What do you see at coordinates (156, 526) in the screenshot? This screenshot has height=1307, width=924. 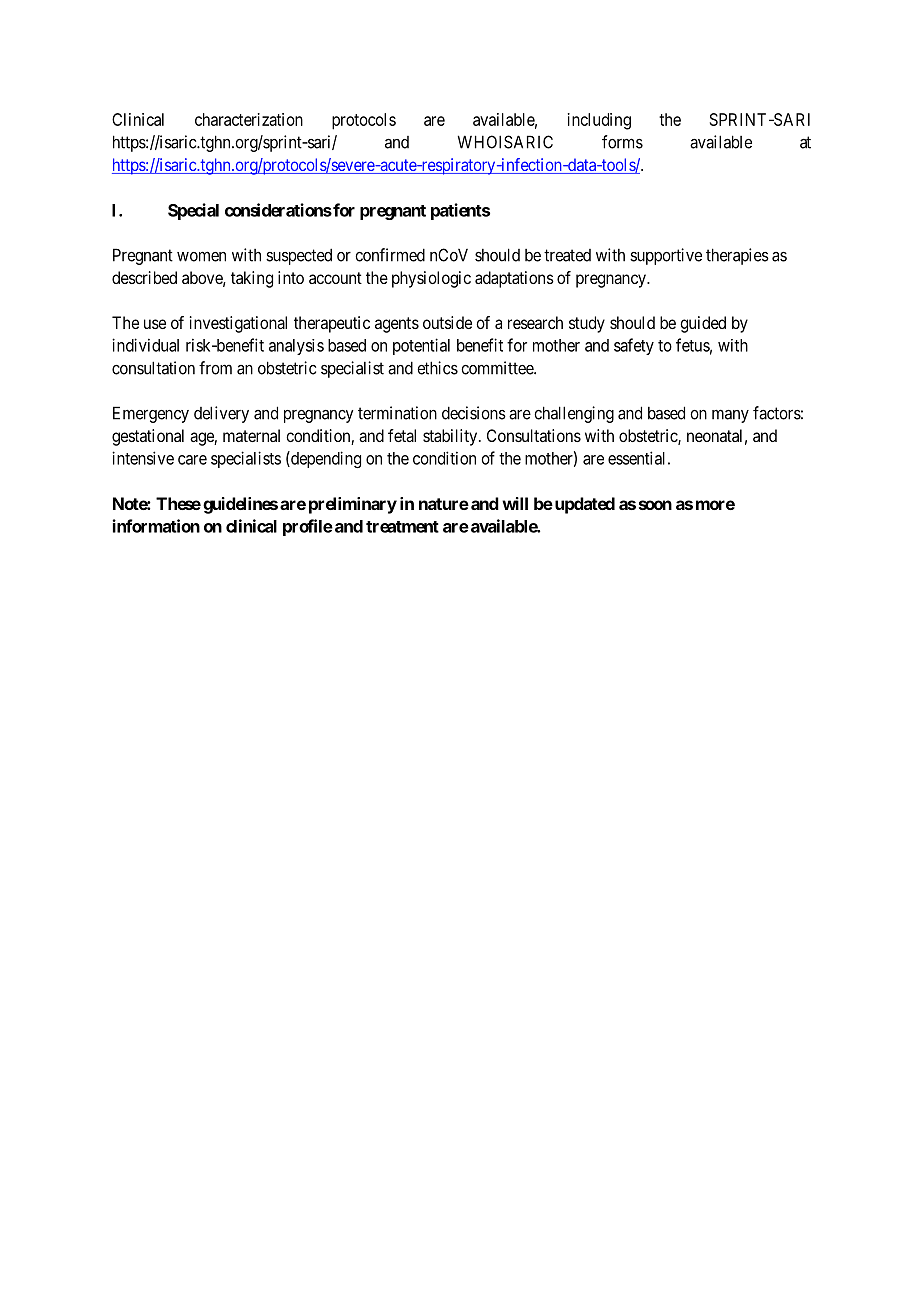 I see `information` at bounding box center [156, 526].
